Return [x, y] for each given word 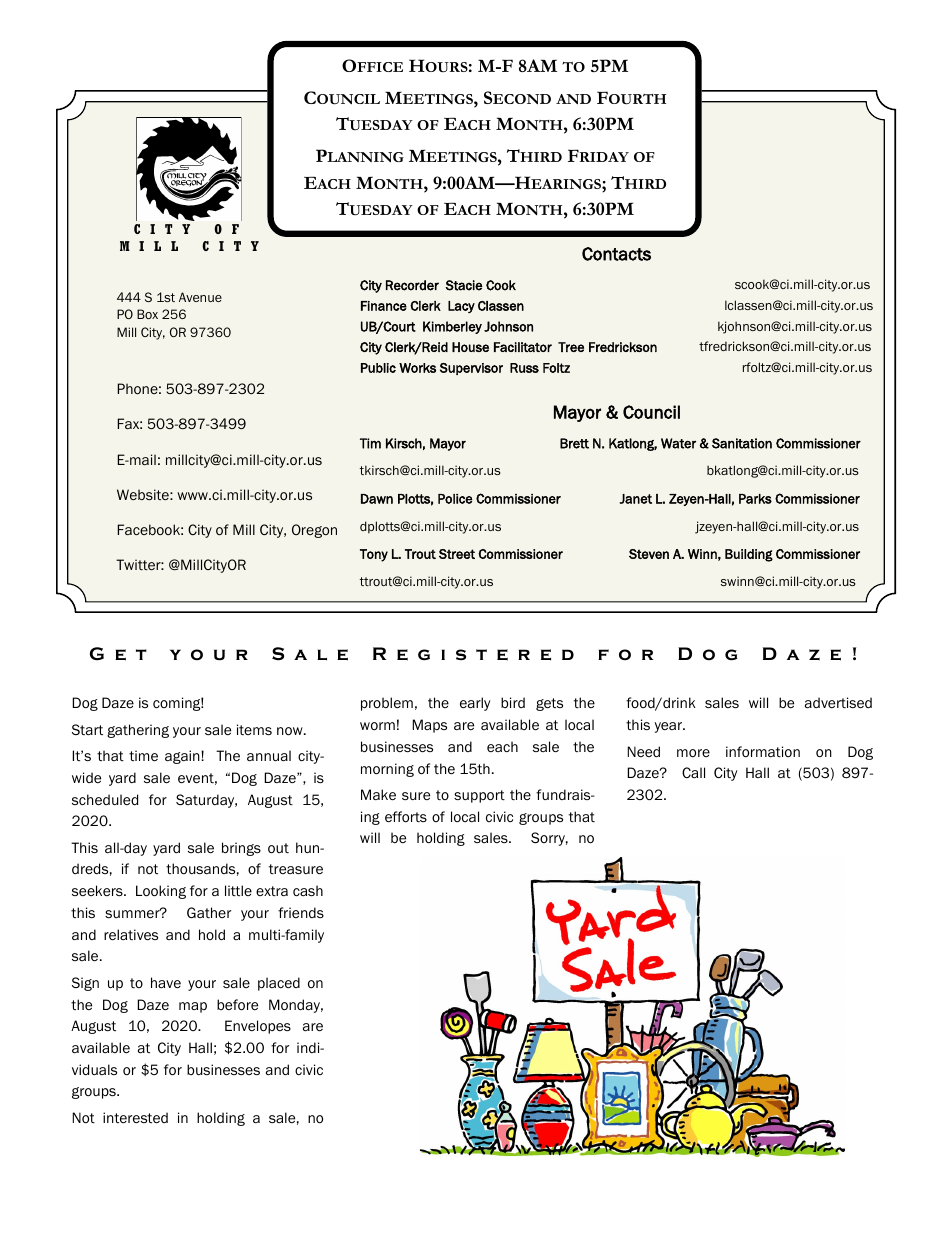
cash [308, 890]
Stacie [464, 285]
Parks [755, 499]
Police [455, 499]
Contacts [616, 254]
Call [693, 772]
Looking [161, 892]
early [475, 704]
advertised [838, 703]
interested [135, 1118]
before [237, 1005]
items [254, 729]
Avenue [200, 297]
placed [279, 984]
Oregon [314, 531]
